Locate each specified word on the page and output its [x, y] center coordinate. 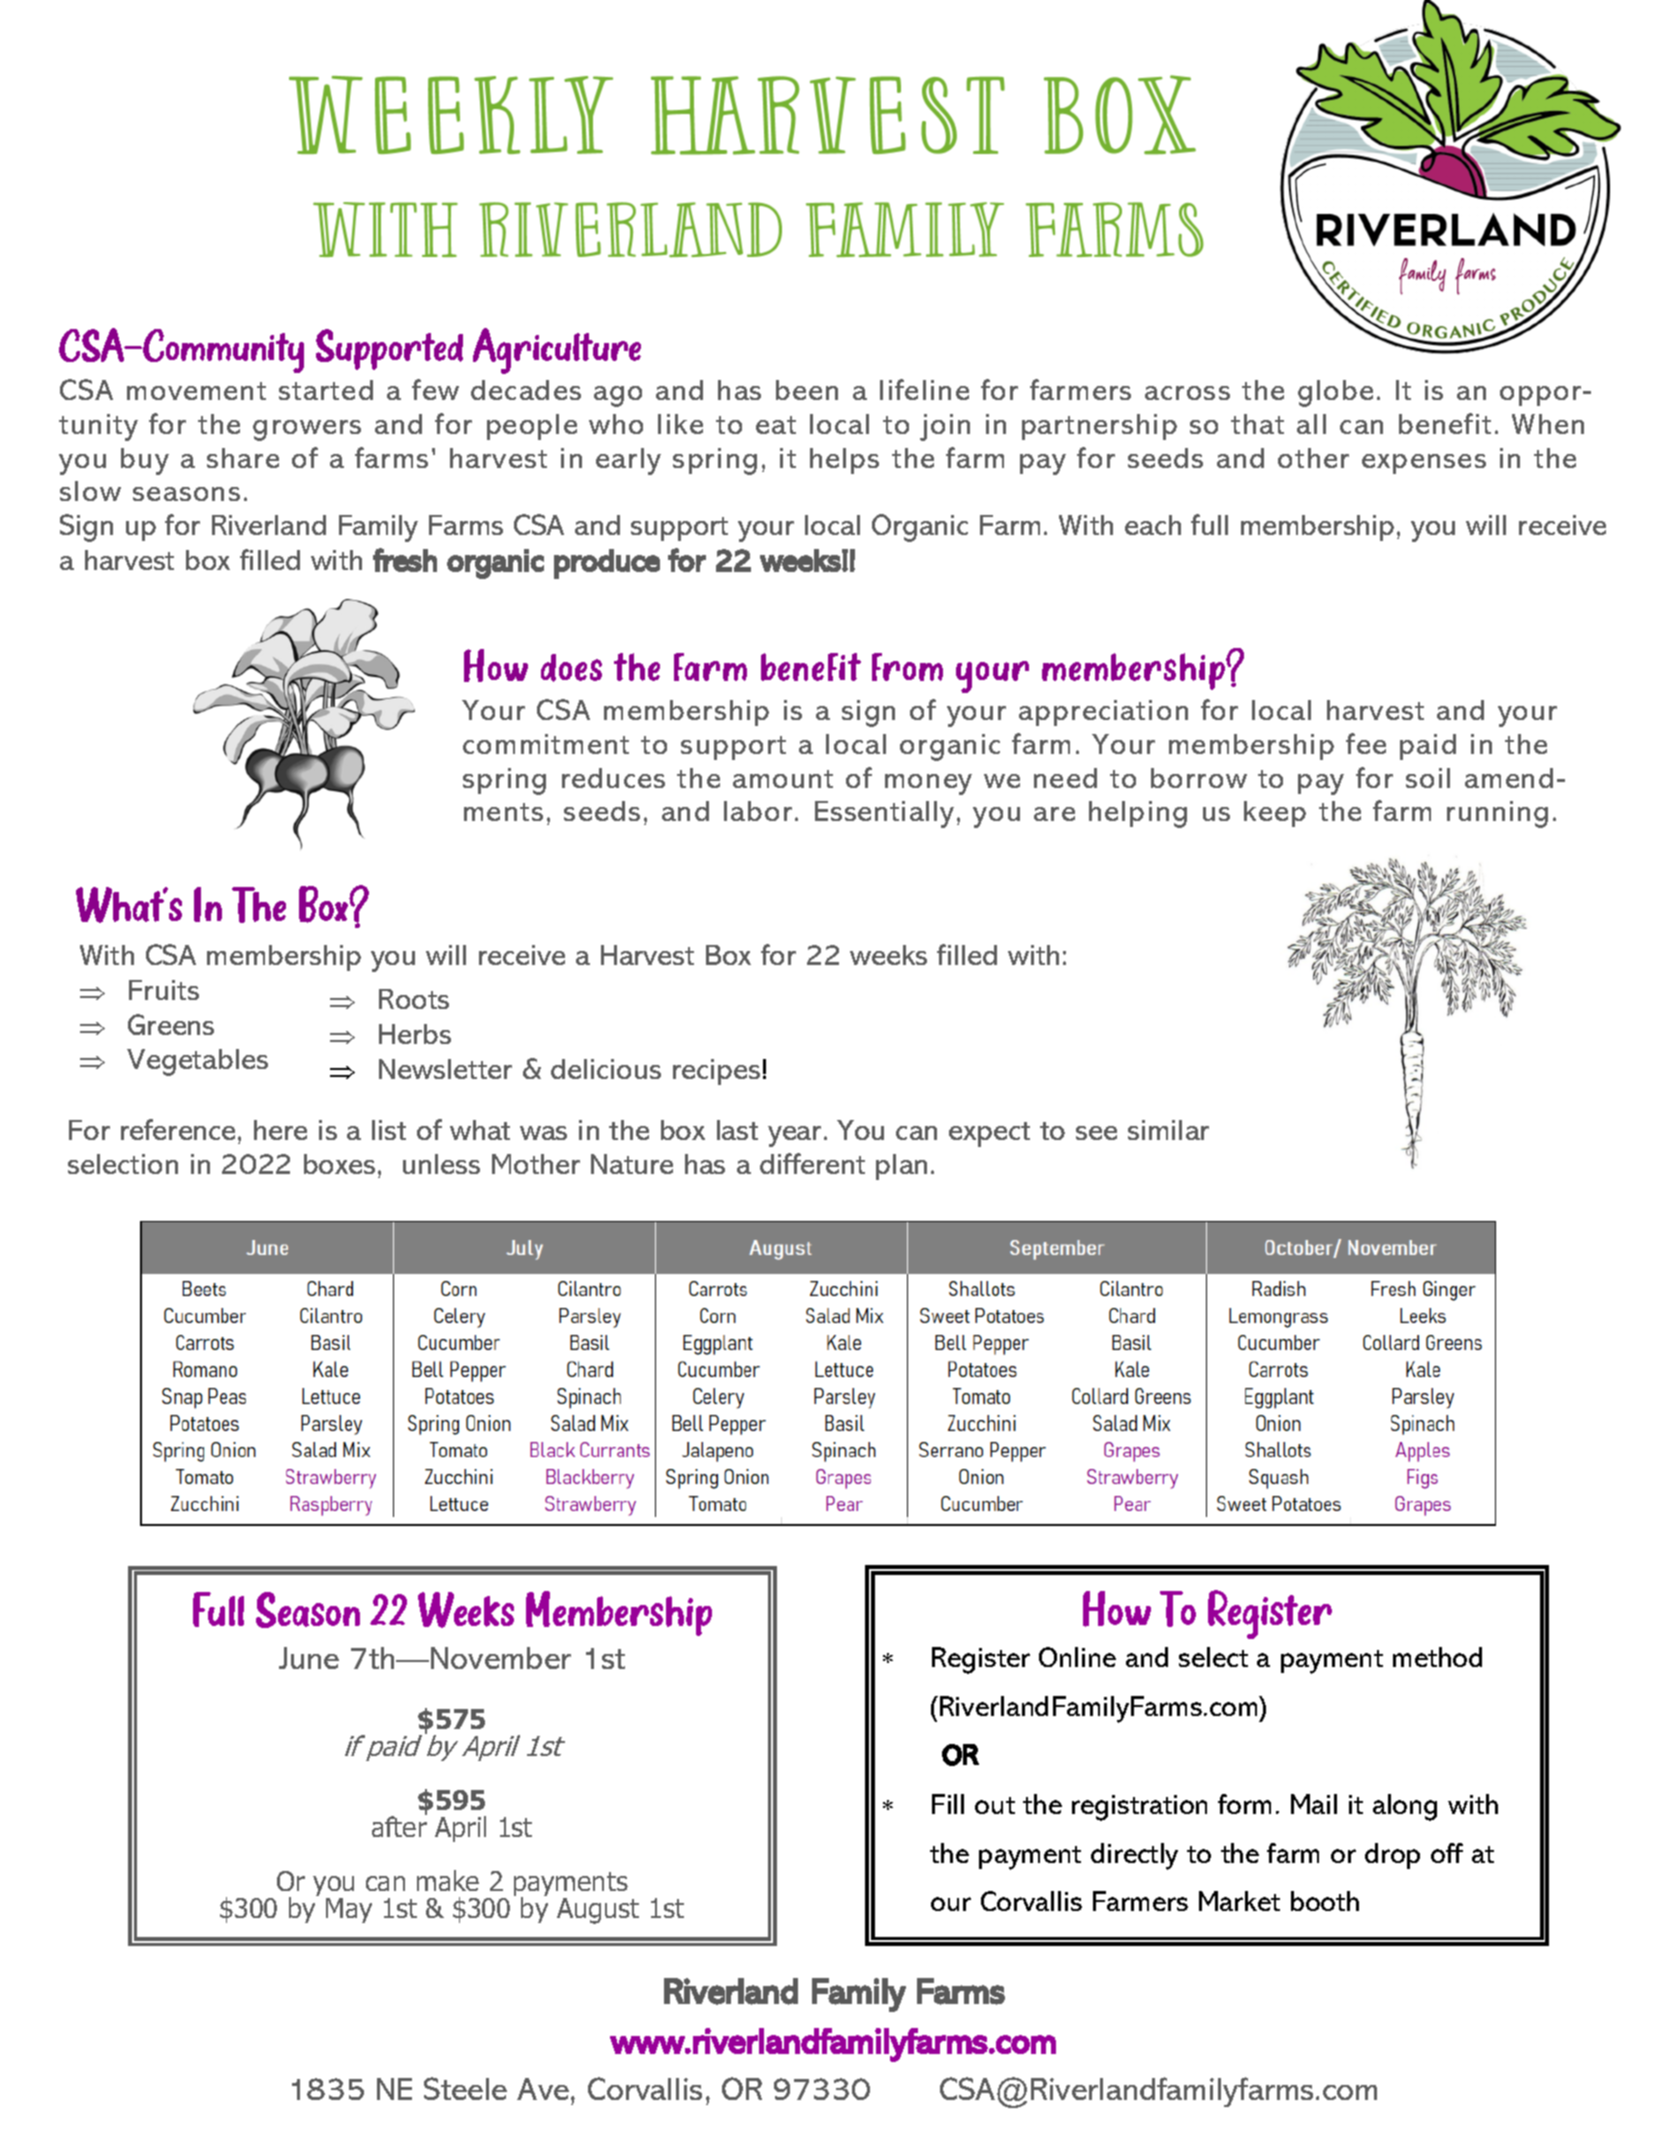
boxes [341, 1164]
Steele [465, 2088]
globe [1335, 393]
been [807, 390]
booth [1325, 1901]
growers [307, 430]
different [812, 1163]
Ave [544, 2089]
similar [1168, 1130]
